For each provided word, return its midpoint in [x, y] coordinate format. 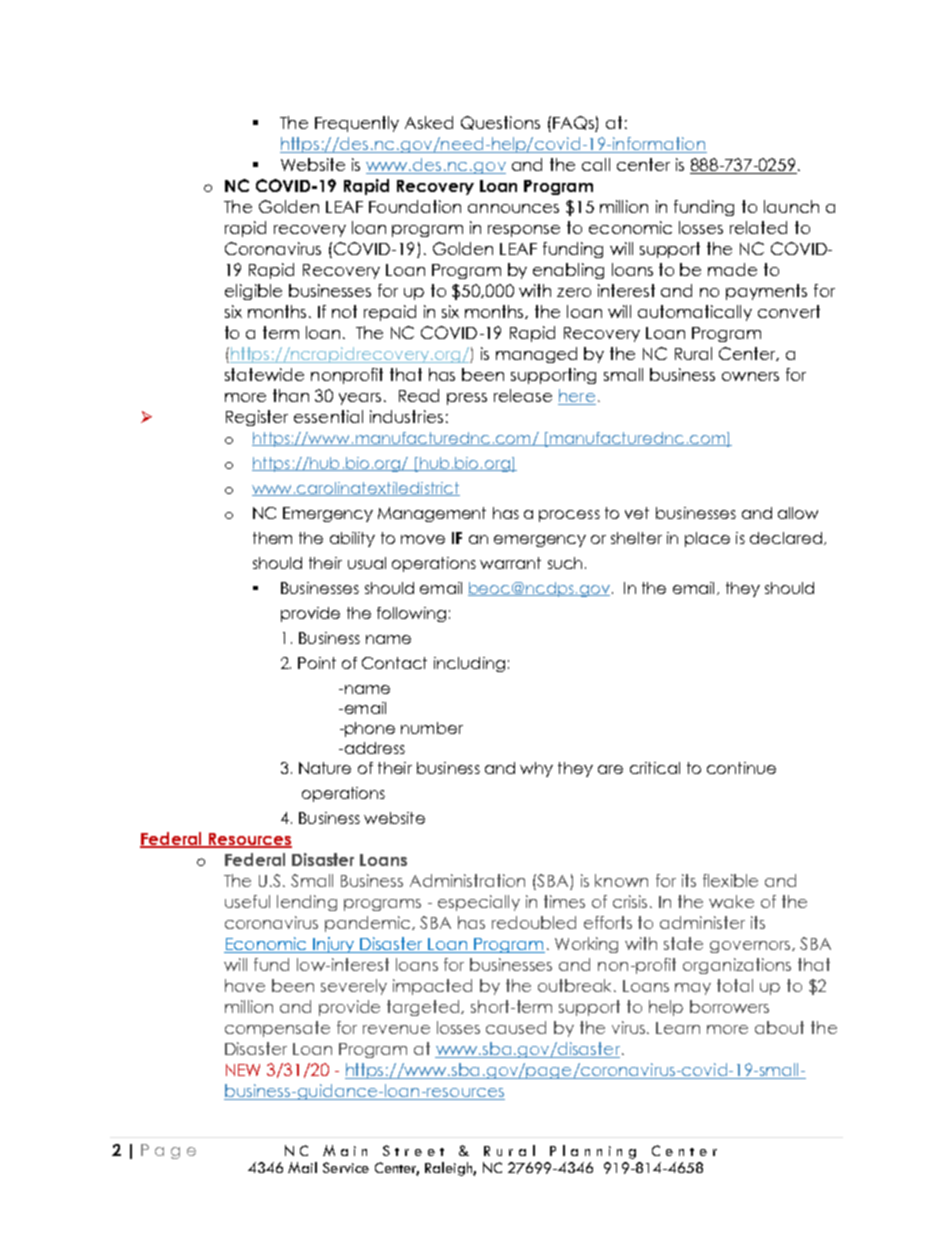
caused [516, 1027]
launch [791, 206]
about [779, 1027]
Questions [500, 123]
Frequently [357, 124]
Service [346, 1167]
